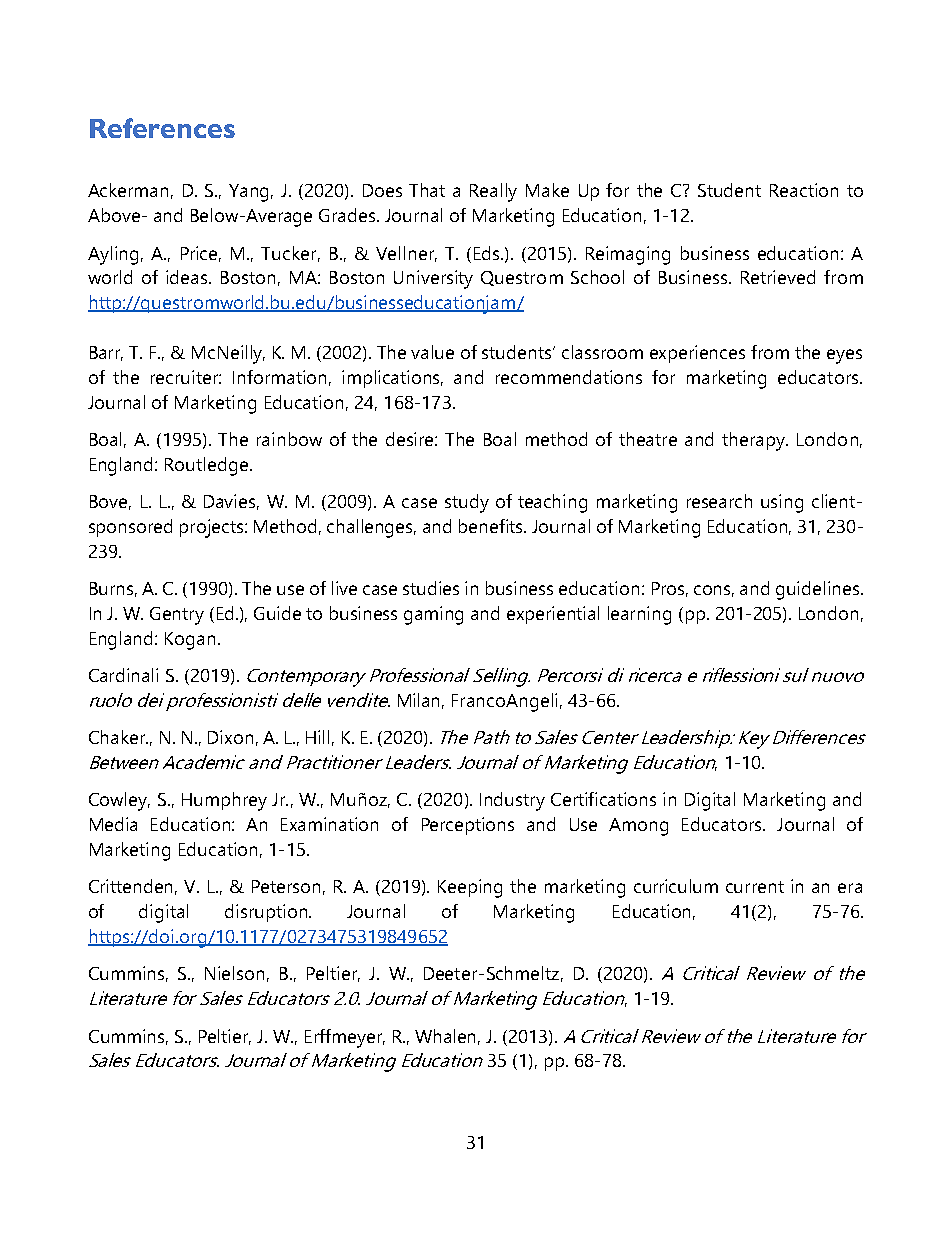 Image resolution: width=952 pixels, height=1233 pixels. Describe the element at coordinates (433, 615) in the screenshot. I see `gaming` at that location.
